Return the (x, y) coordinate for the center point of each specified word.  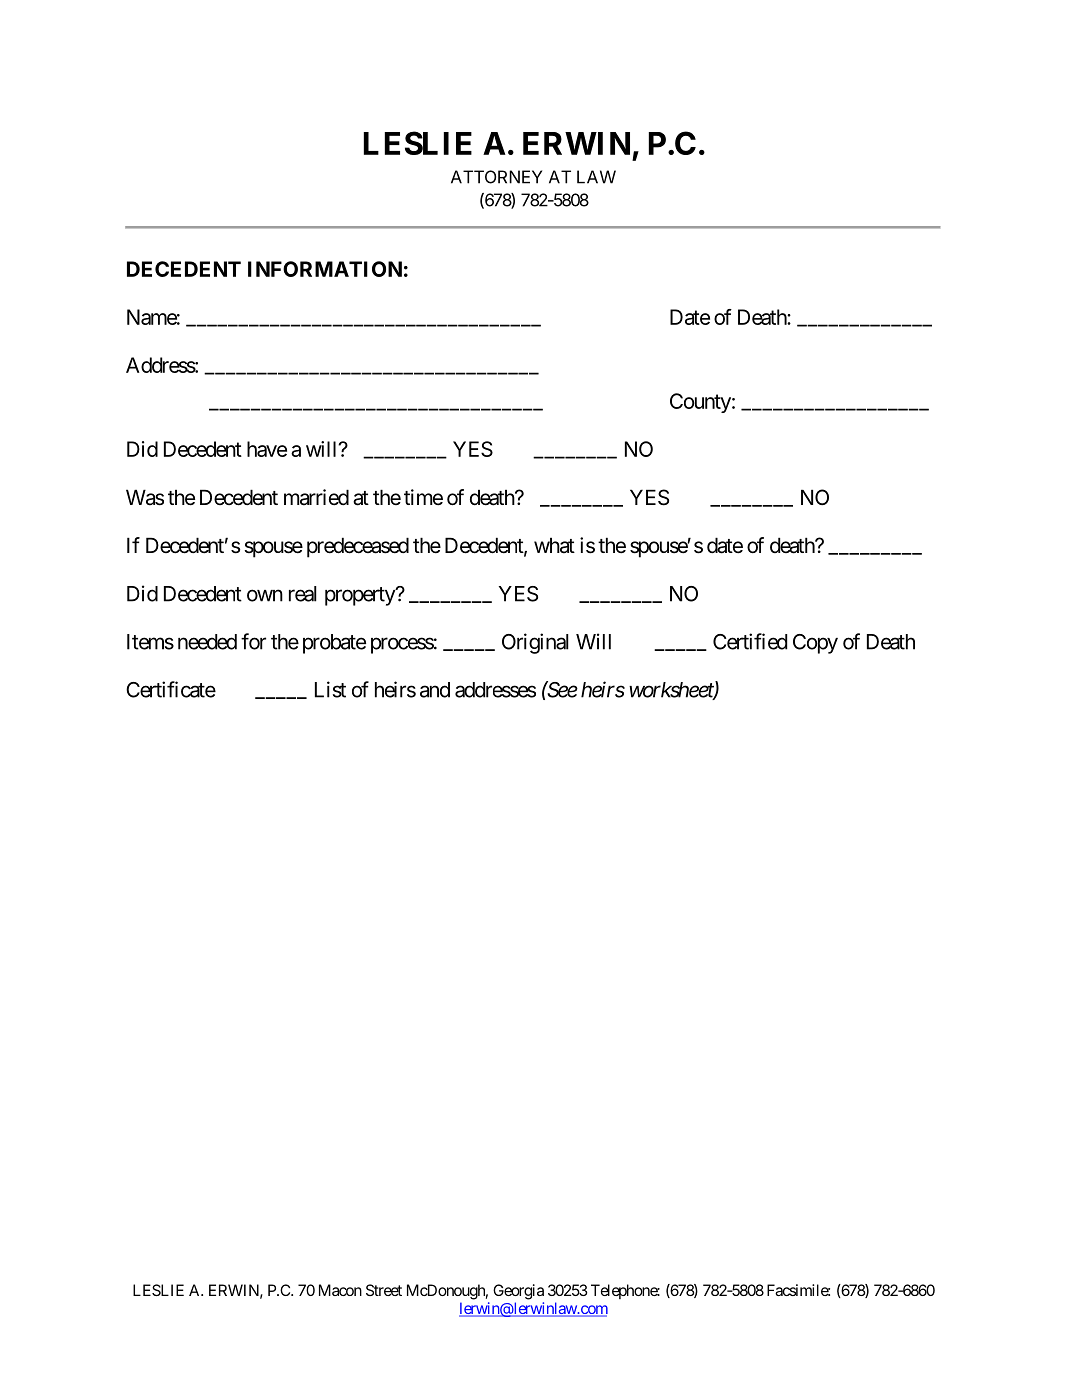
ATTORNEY (496, 177)
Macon (340, 1290)
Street (384, 1290)
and (435, 690)
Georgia (518, 1292)
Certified (750, 641)
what (554, 545)
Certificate (171, 689)
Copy (815, 644)
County (700, 403)
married (316, 497)
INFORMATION (325, 269)
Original (535, 643)
